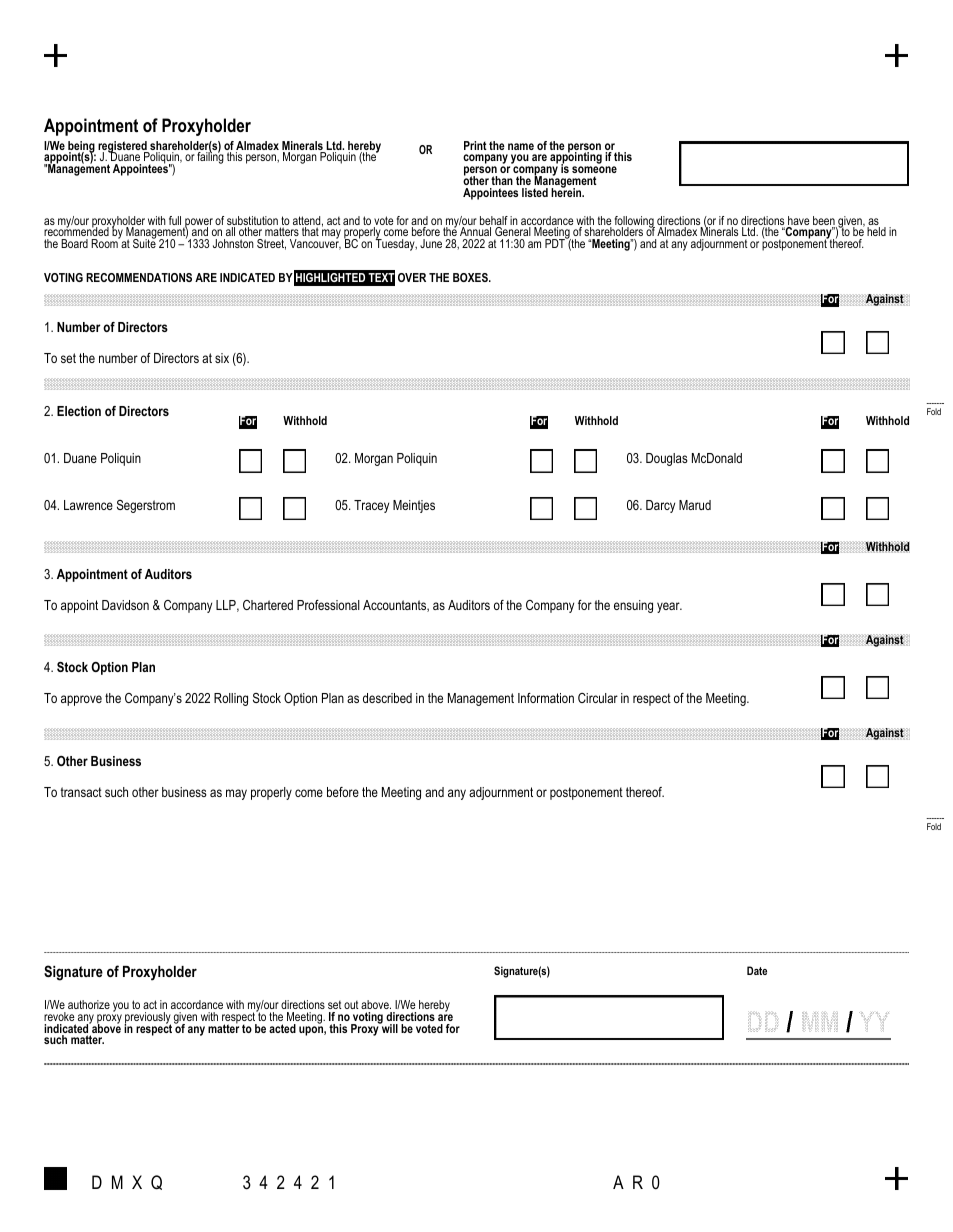 This screenshot has width=953, height=1232. I want to click on full, so click(175, 220).
